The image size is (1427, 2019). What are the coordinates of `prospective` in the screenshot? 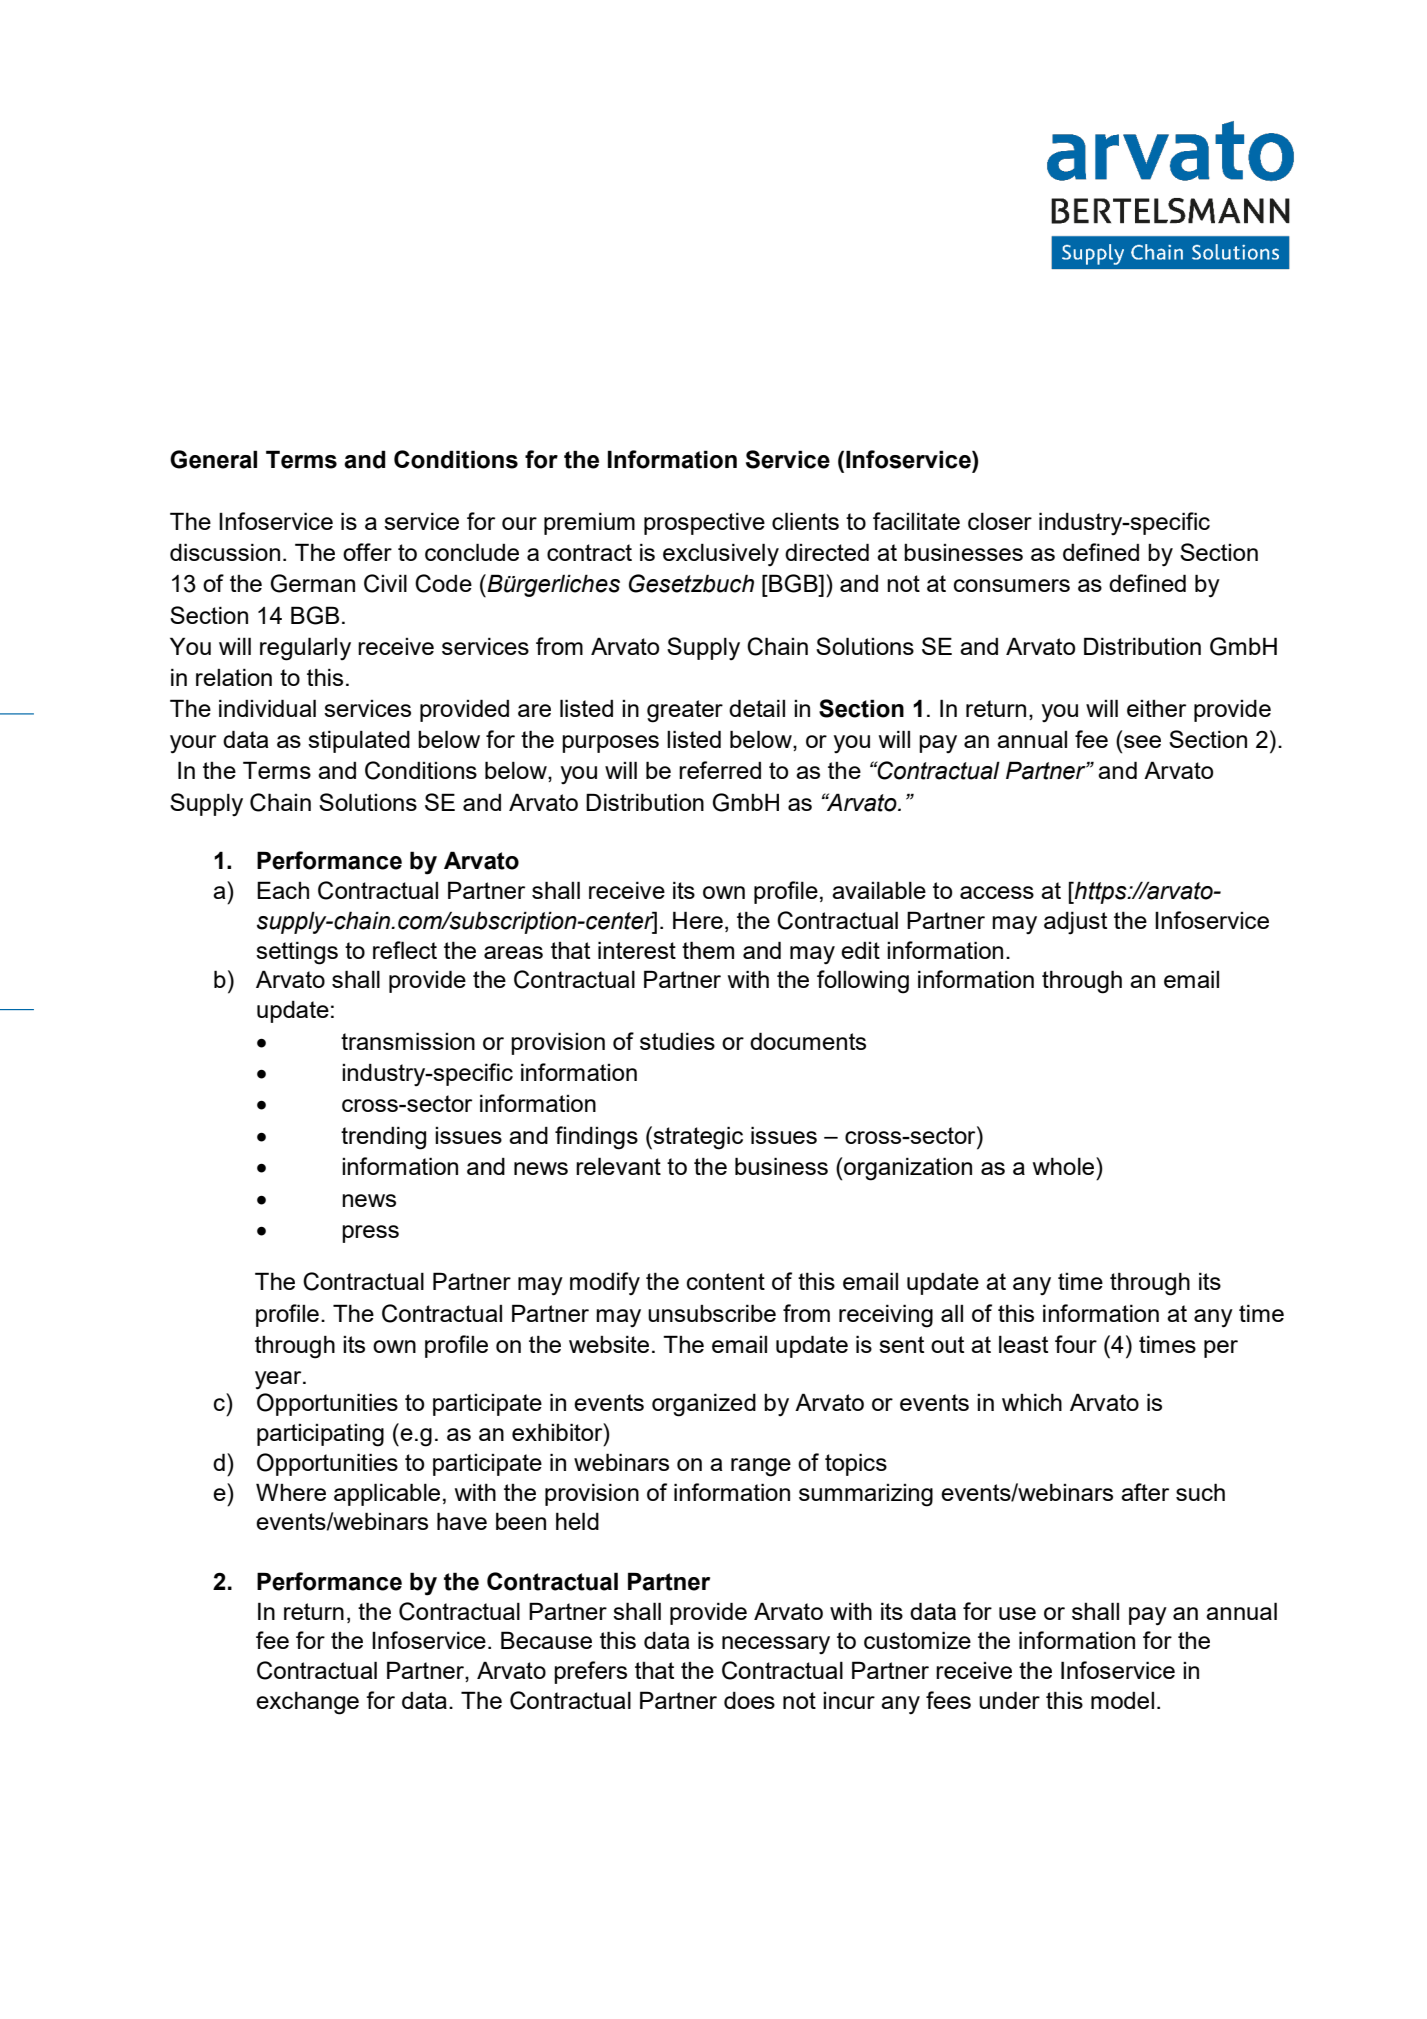 It's located at (704, 523).
